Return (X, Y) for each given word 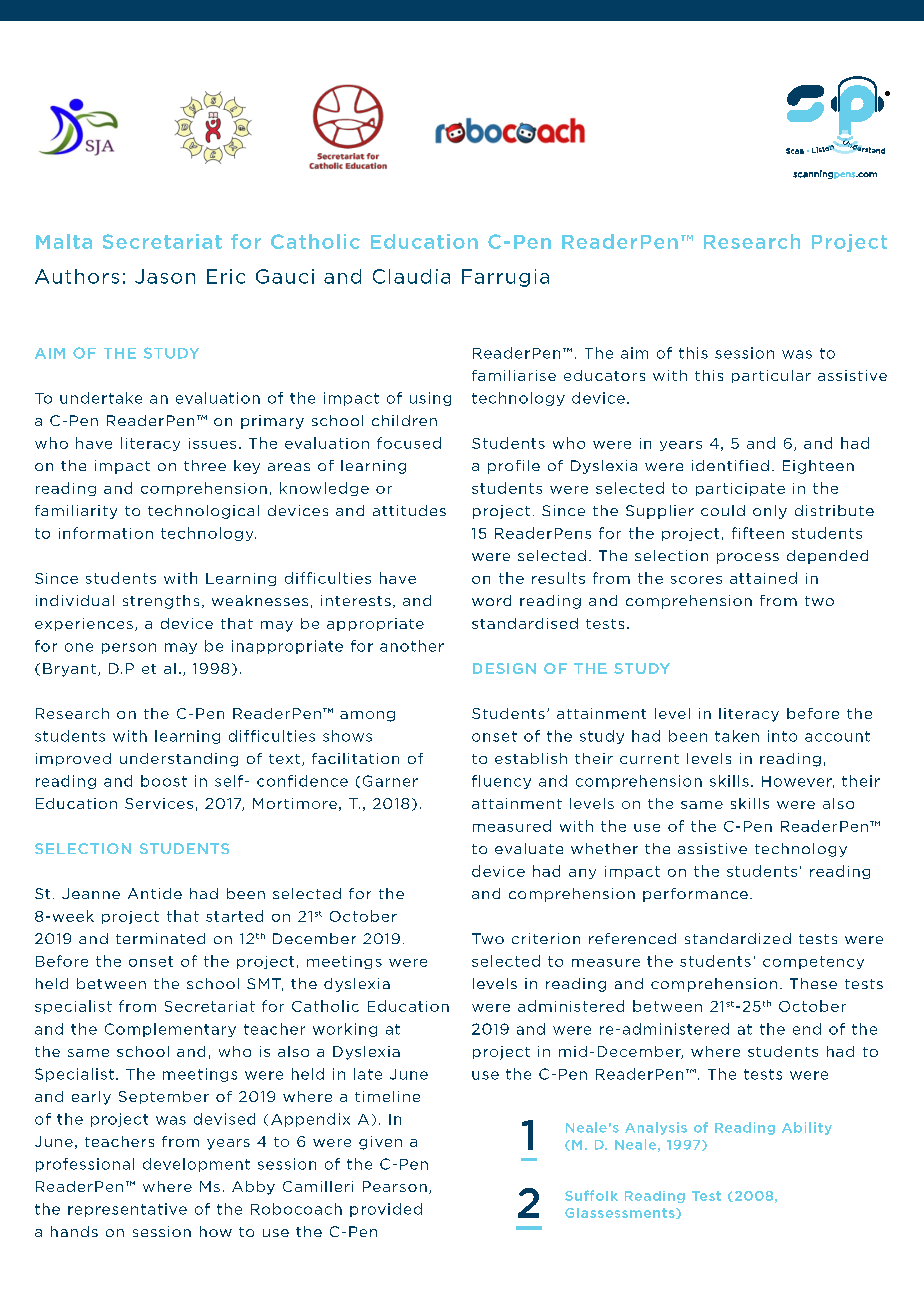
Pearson (395, 1186)
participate (740, 489)
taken (737, 736)
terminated (160, 938)
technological (203, 512)
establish (531, 758)
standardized (738, 938)
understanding (179, 760)
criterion (546, 938)
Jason (165, 276)
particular (771, 376)
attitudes (409, 510)
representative (127, 1210)
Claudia (411, 276)
